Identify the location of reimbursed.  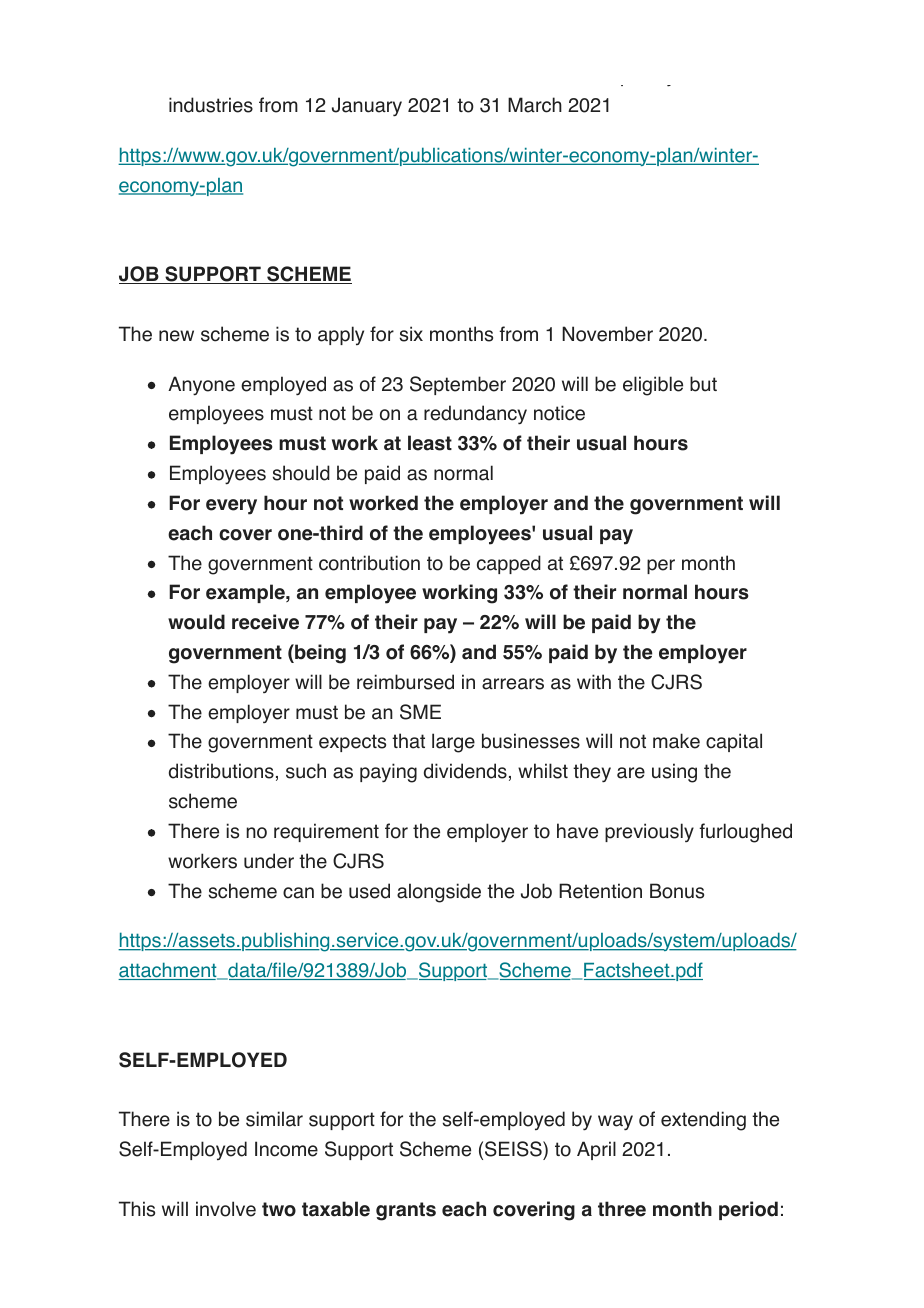
(405, 682).
